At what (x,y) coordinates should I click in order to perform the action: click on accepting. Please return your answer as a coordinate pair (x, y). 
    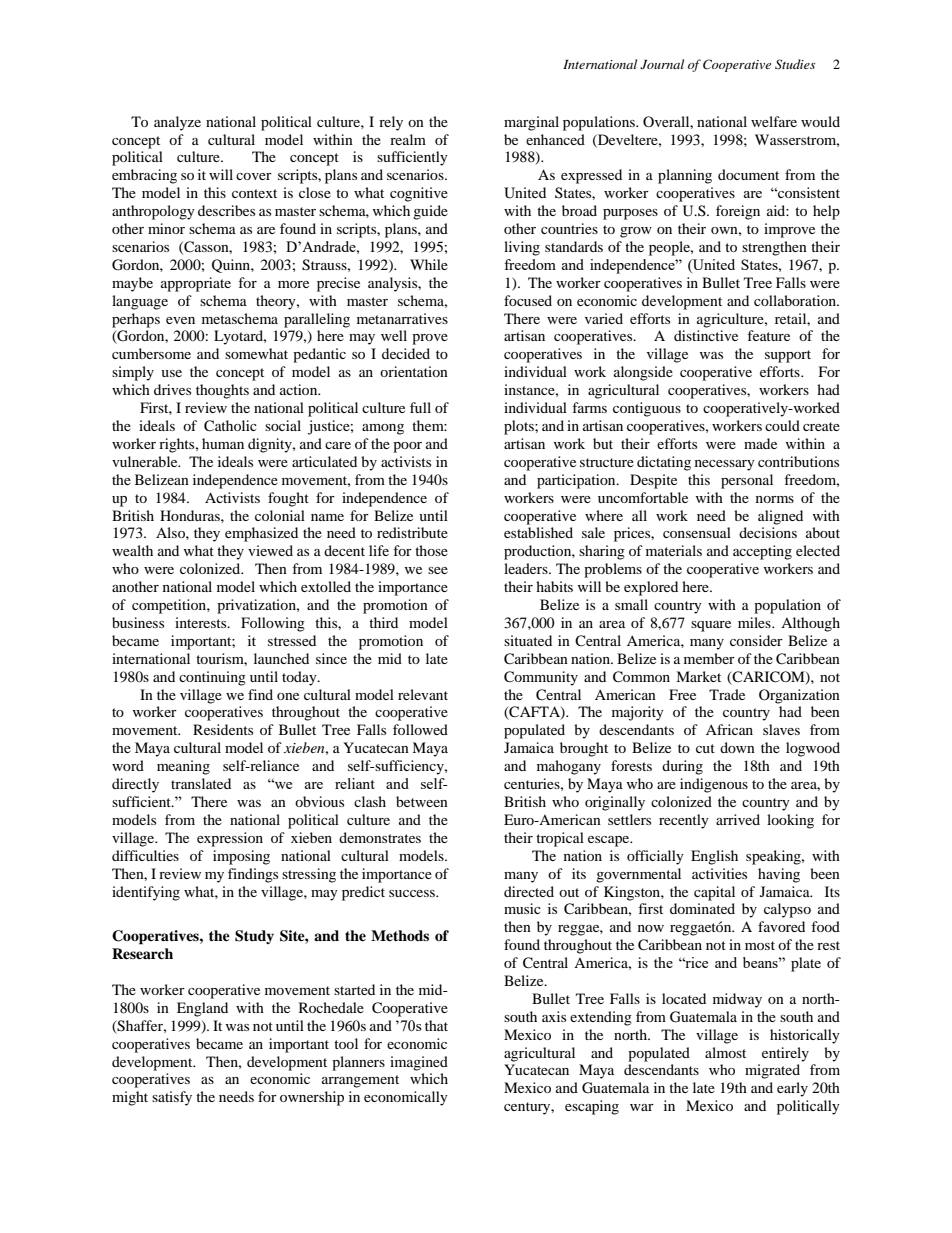
    Looking at the image, I should click on (762, 552).
